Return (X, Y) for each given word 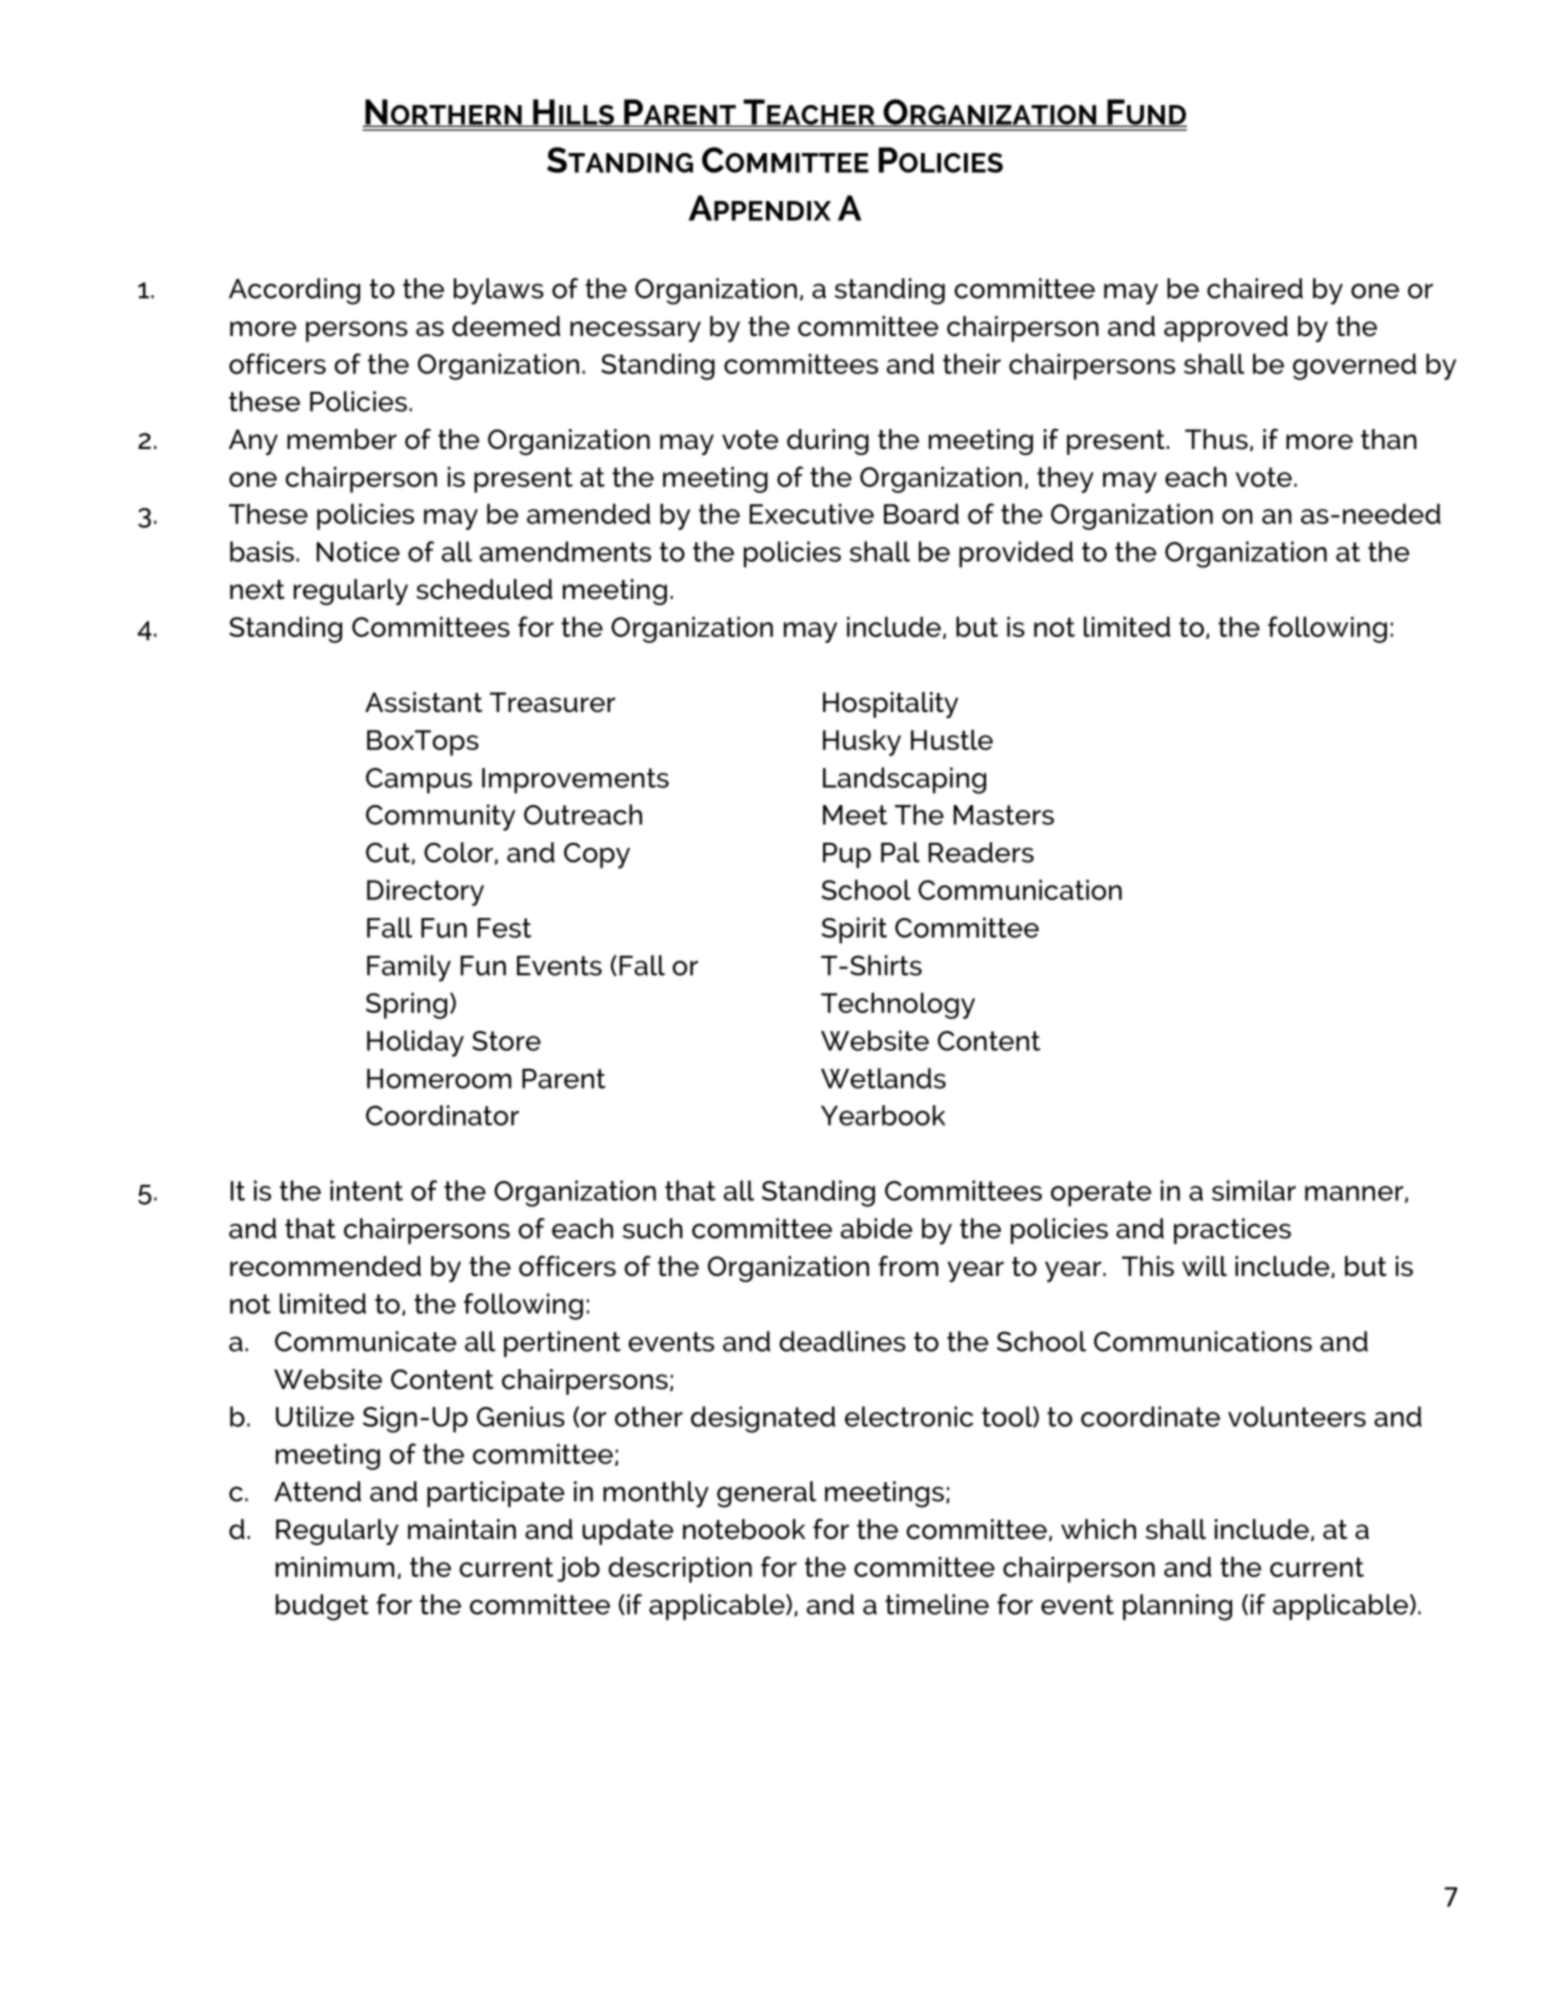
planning (1177, 1607)
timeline (937, 1604)
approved (1226, 329)
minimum (335, 1566)
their (972, 363)
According (294, 291)
